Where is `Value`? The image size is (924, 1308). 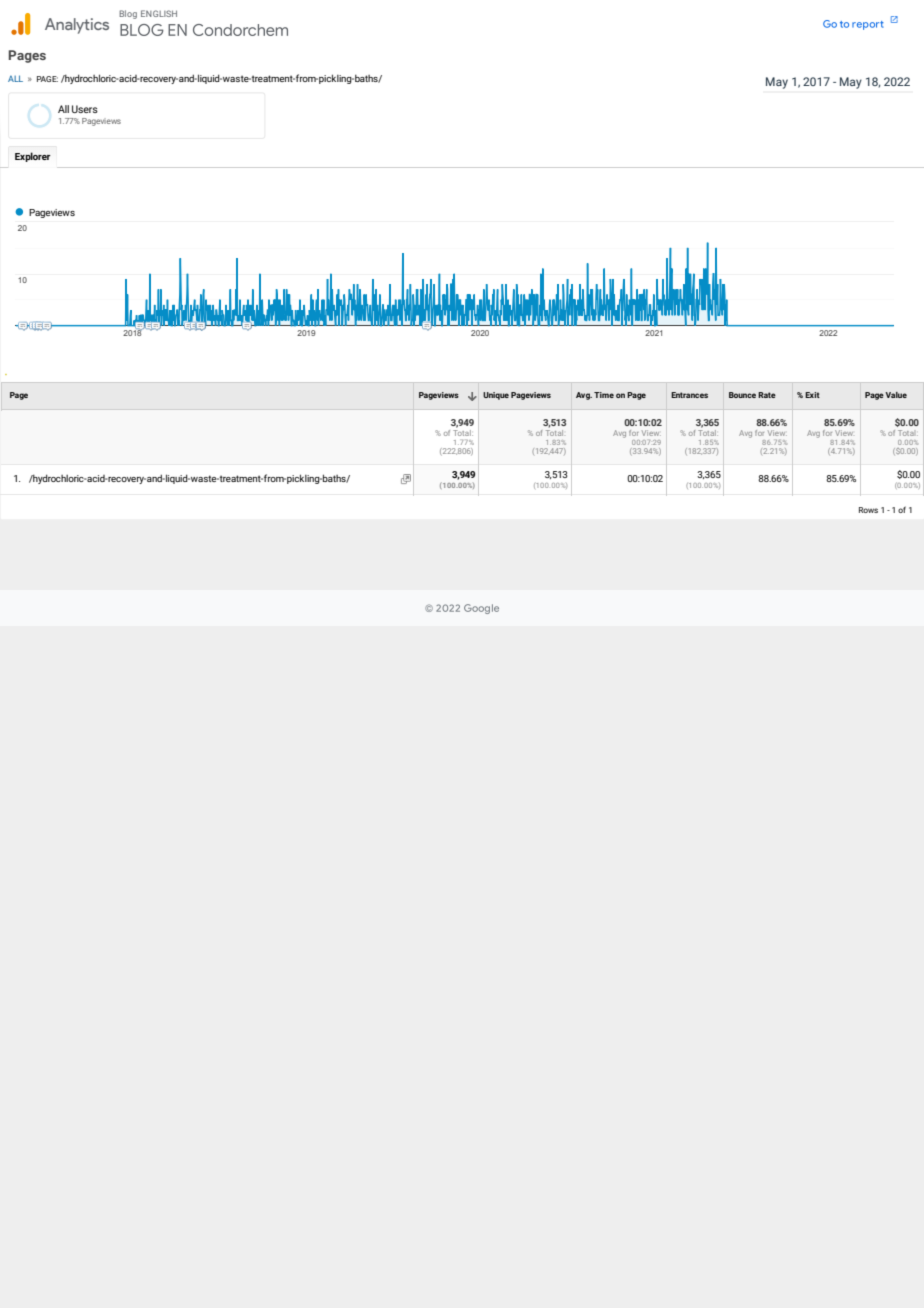 Value is located at coordinates (896, 395).
